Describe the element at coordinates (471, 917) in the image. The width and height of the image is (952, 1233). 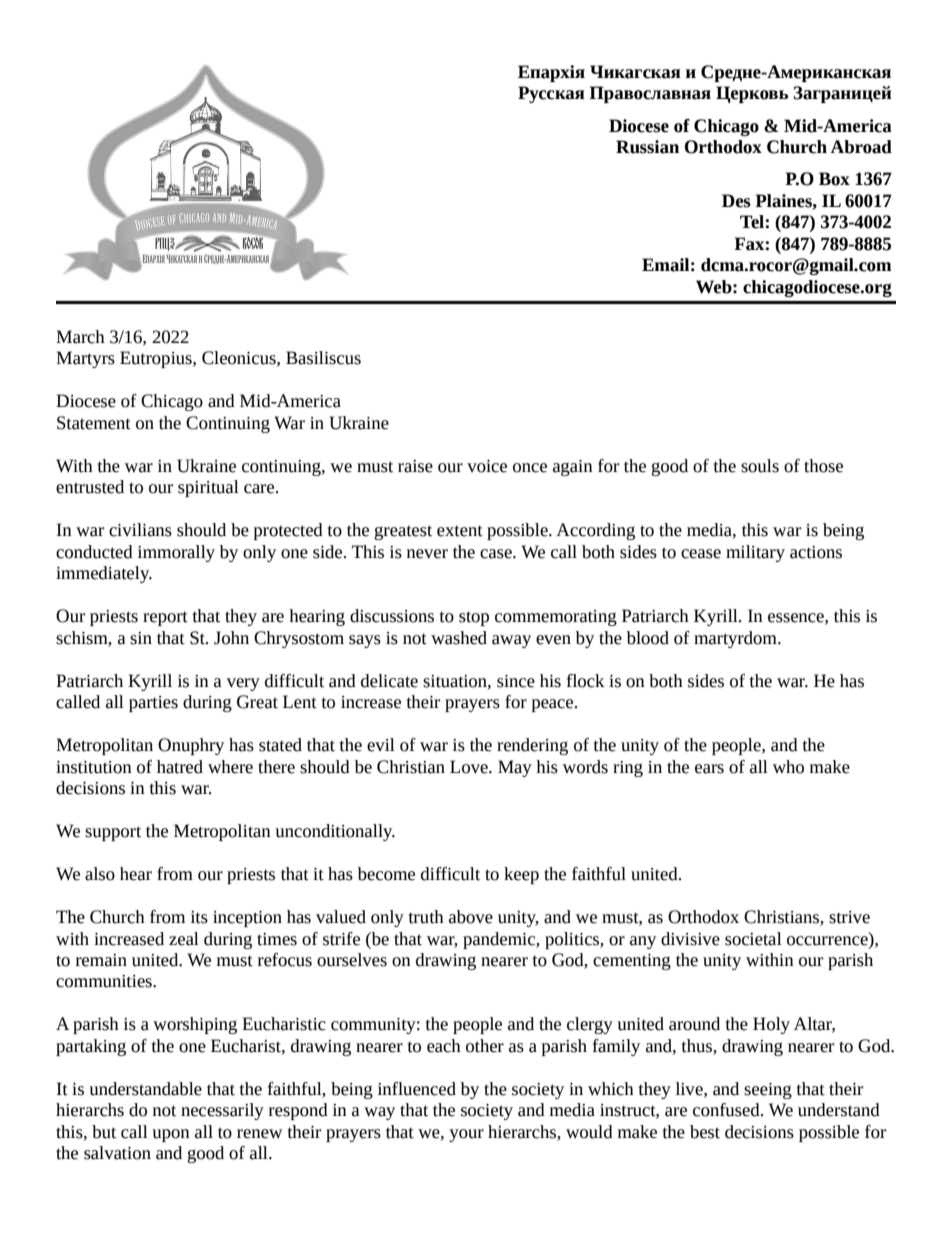
I see `above` at that location.
